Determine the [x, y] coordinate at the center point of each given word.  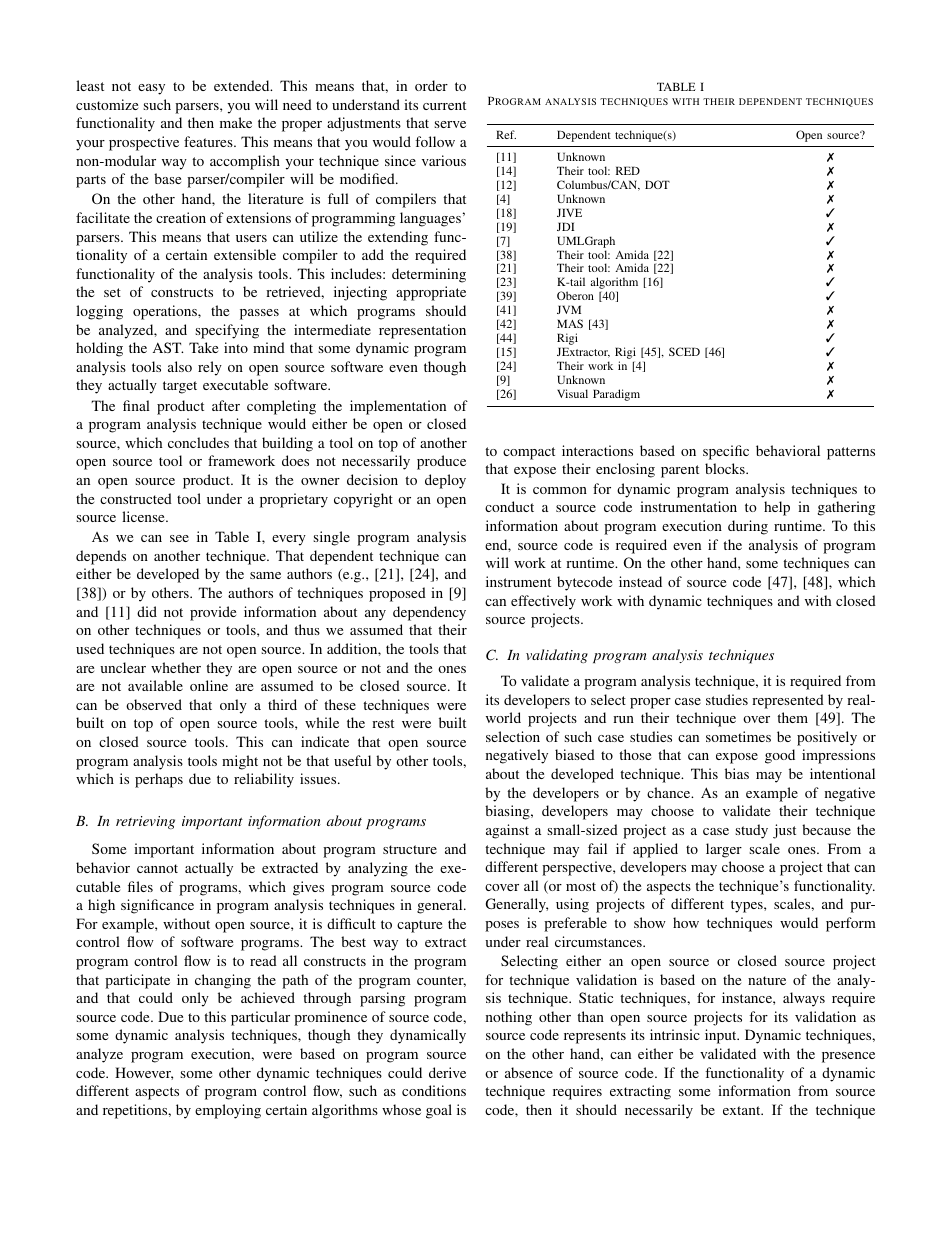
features [209, 141]
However [144, 1073]
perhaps [159, 780]
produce [441, 462]
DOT [657, 184]
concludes [198, 442]
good [780, 756]
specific [726, 452]
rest [383, 723]
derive [447, 1072]
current [444, 105]
